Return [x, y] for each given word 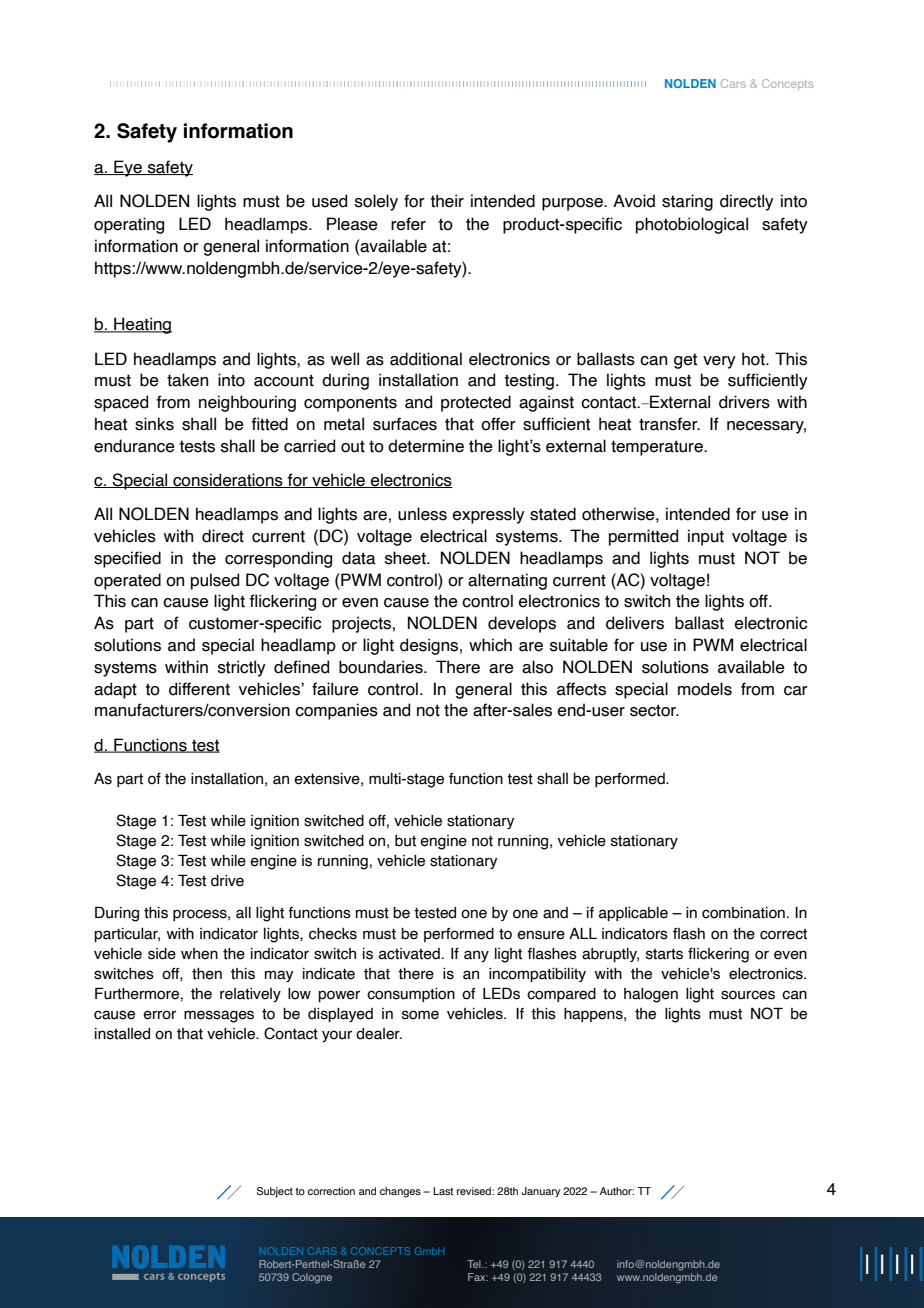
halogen [651, 995]
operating [129, 225]
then [207, 974]
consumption [411, 995]
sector [654, 710]
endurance [134, 446]
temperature [658, 448]
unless [422, 514]
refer [408, 224]
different [199, 689]
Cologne [312, 1278]
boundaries [382, 667]
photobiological [692, 225]
